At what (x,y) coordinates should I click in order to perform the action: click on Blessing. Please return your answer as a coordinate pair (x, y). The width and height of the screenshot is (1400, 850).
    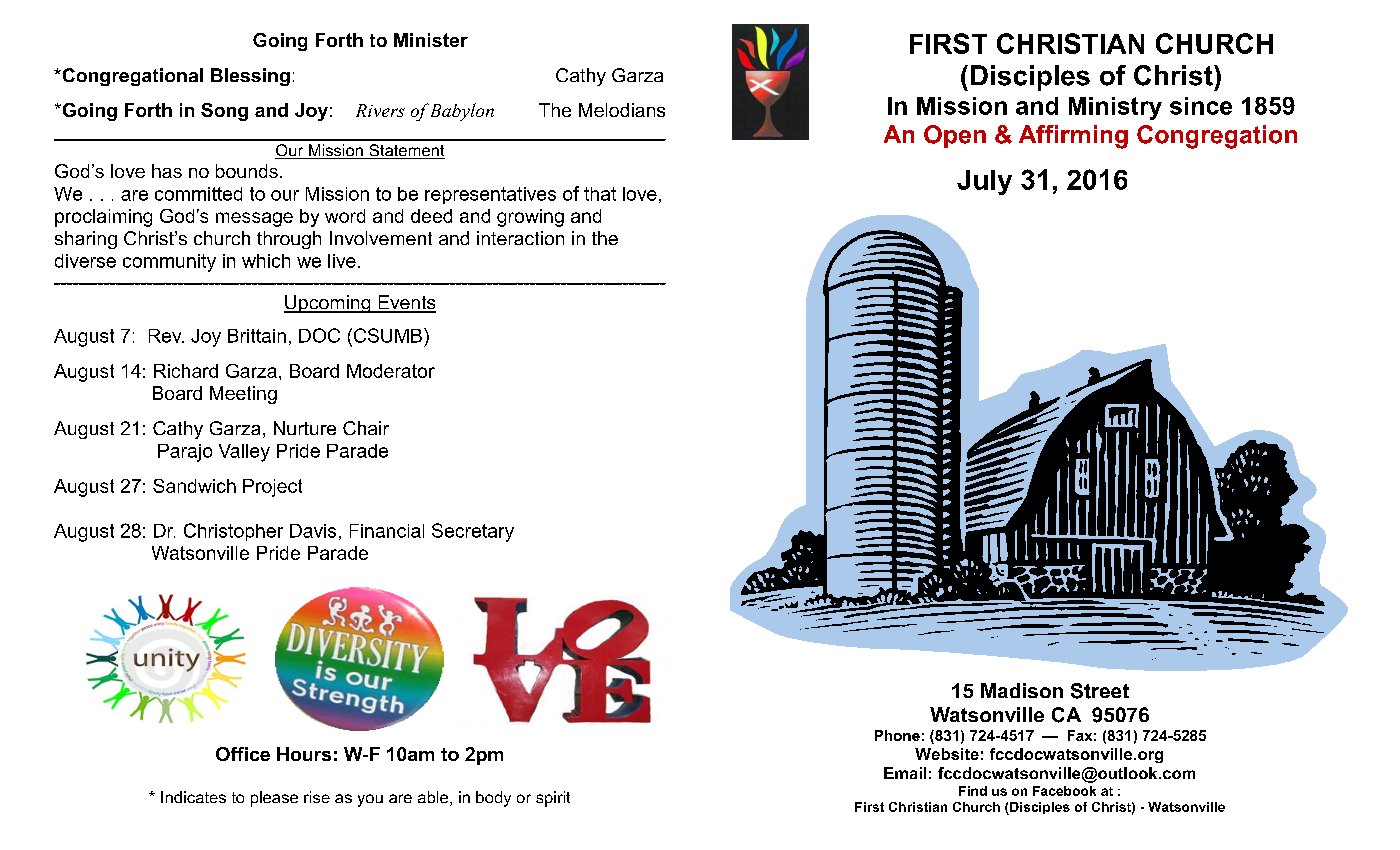
    Looking at the image, I should click on (250, 77).
